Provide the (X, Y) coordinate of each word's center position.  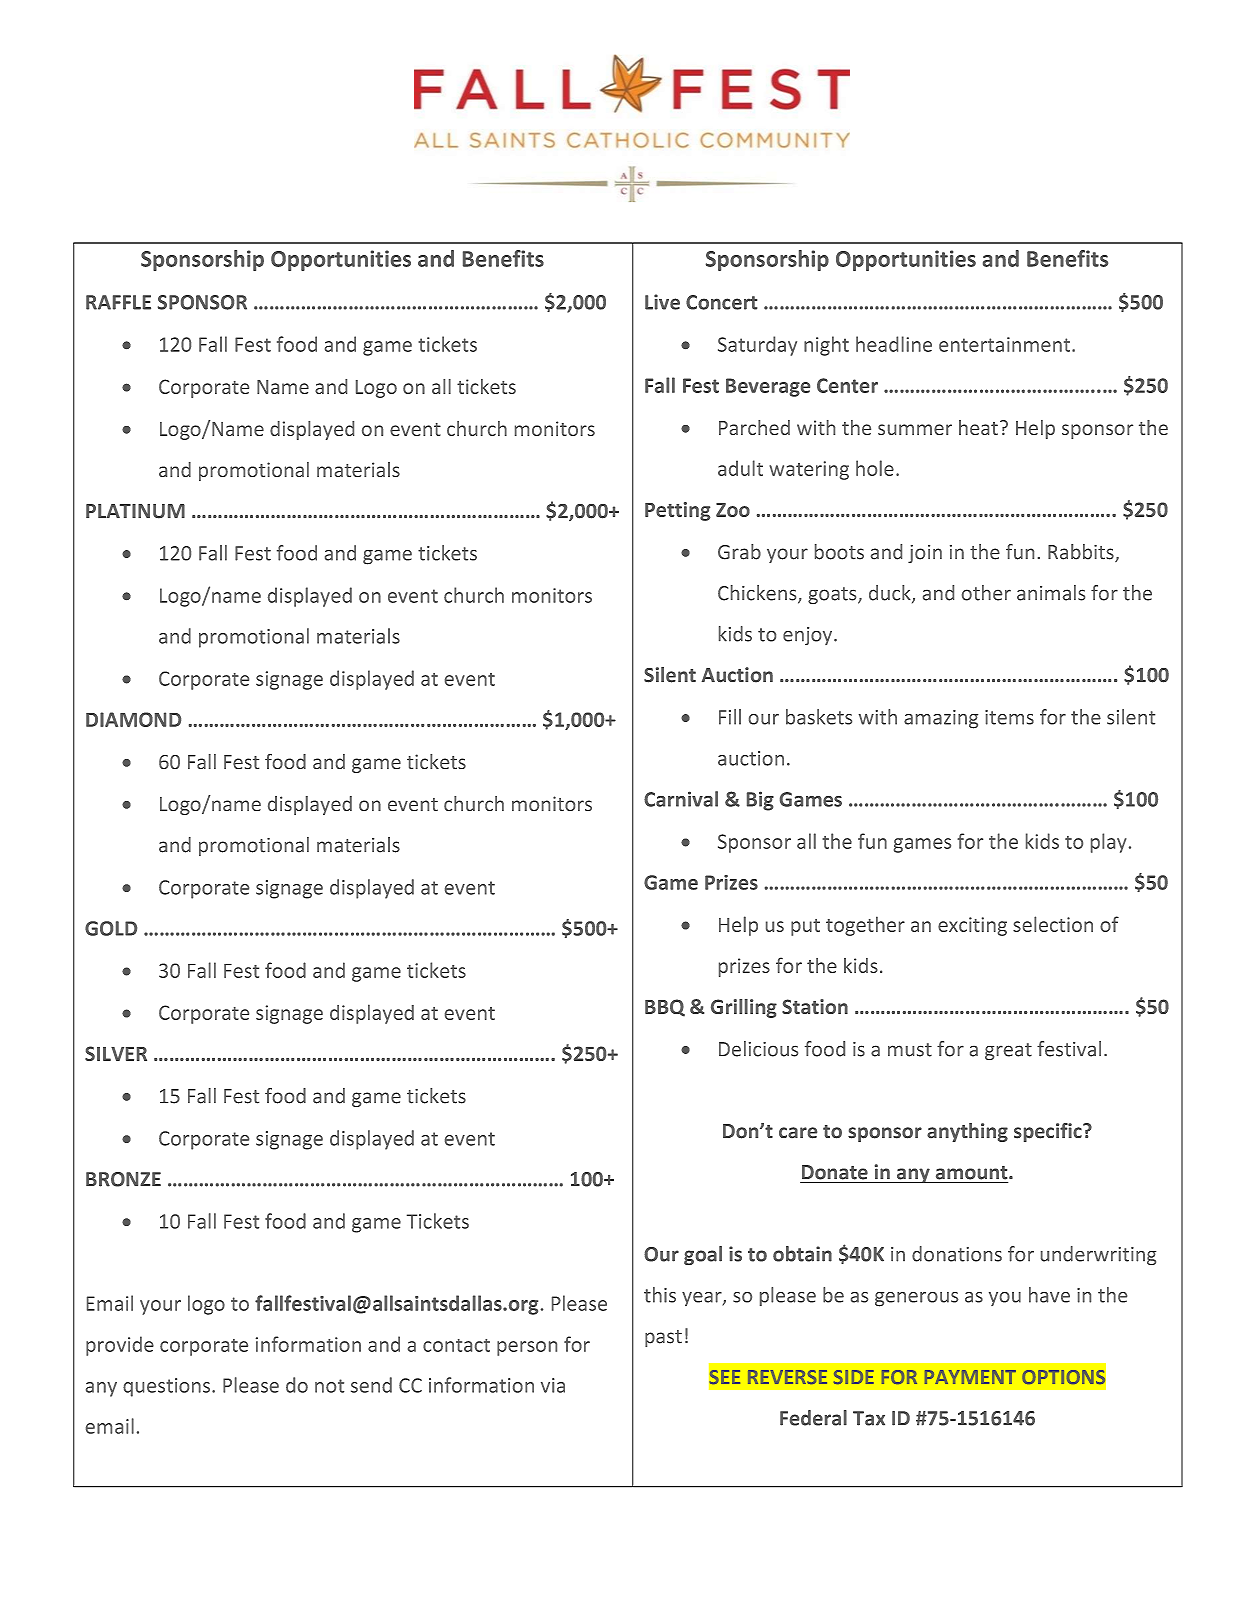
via (553, 1385)
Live (662, 302)
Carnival (681, 799)
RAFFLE (118, 302)
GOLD (111, 928)
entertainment (1006, 344)
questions (166, 1387)
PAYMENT (970, 1377)
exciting (972, 926)
